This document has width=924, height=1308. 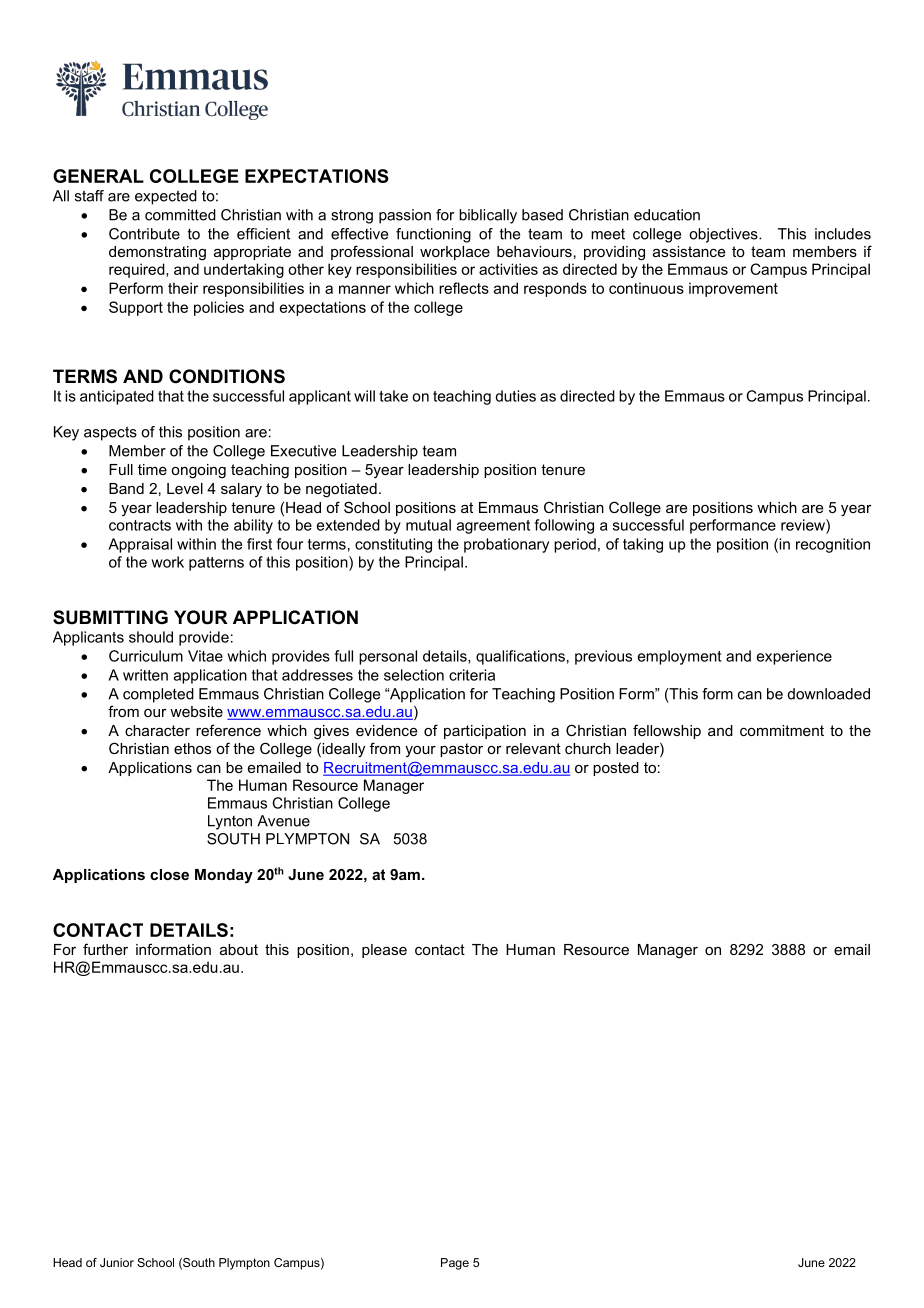 What do you see at coordinates (833, 545) in the document?
I see `recognition` at bounding box center [833, 545].
